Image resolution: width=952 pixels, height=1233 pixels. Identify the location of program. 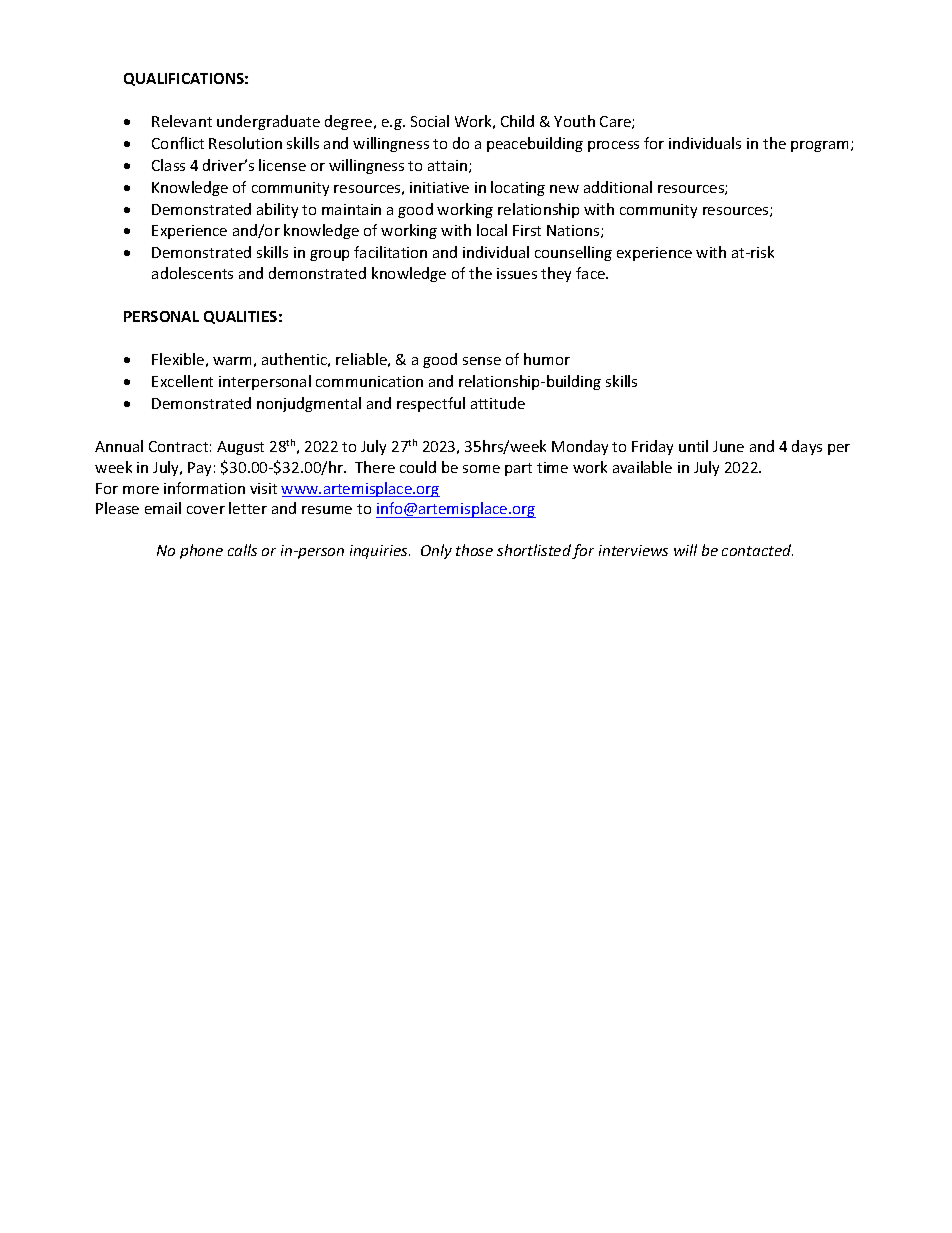
(821, 146).
